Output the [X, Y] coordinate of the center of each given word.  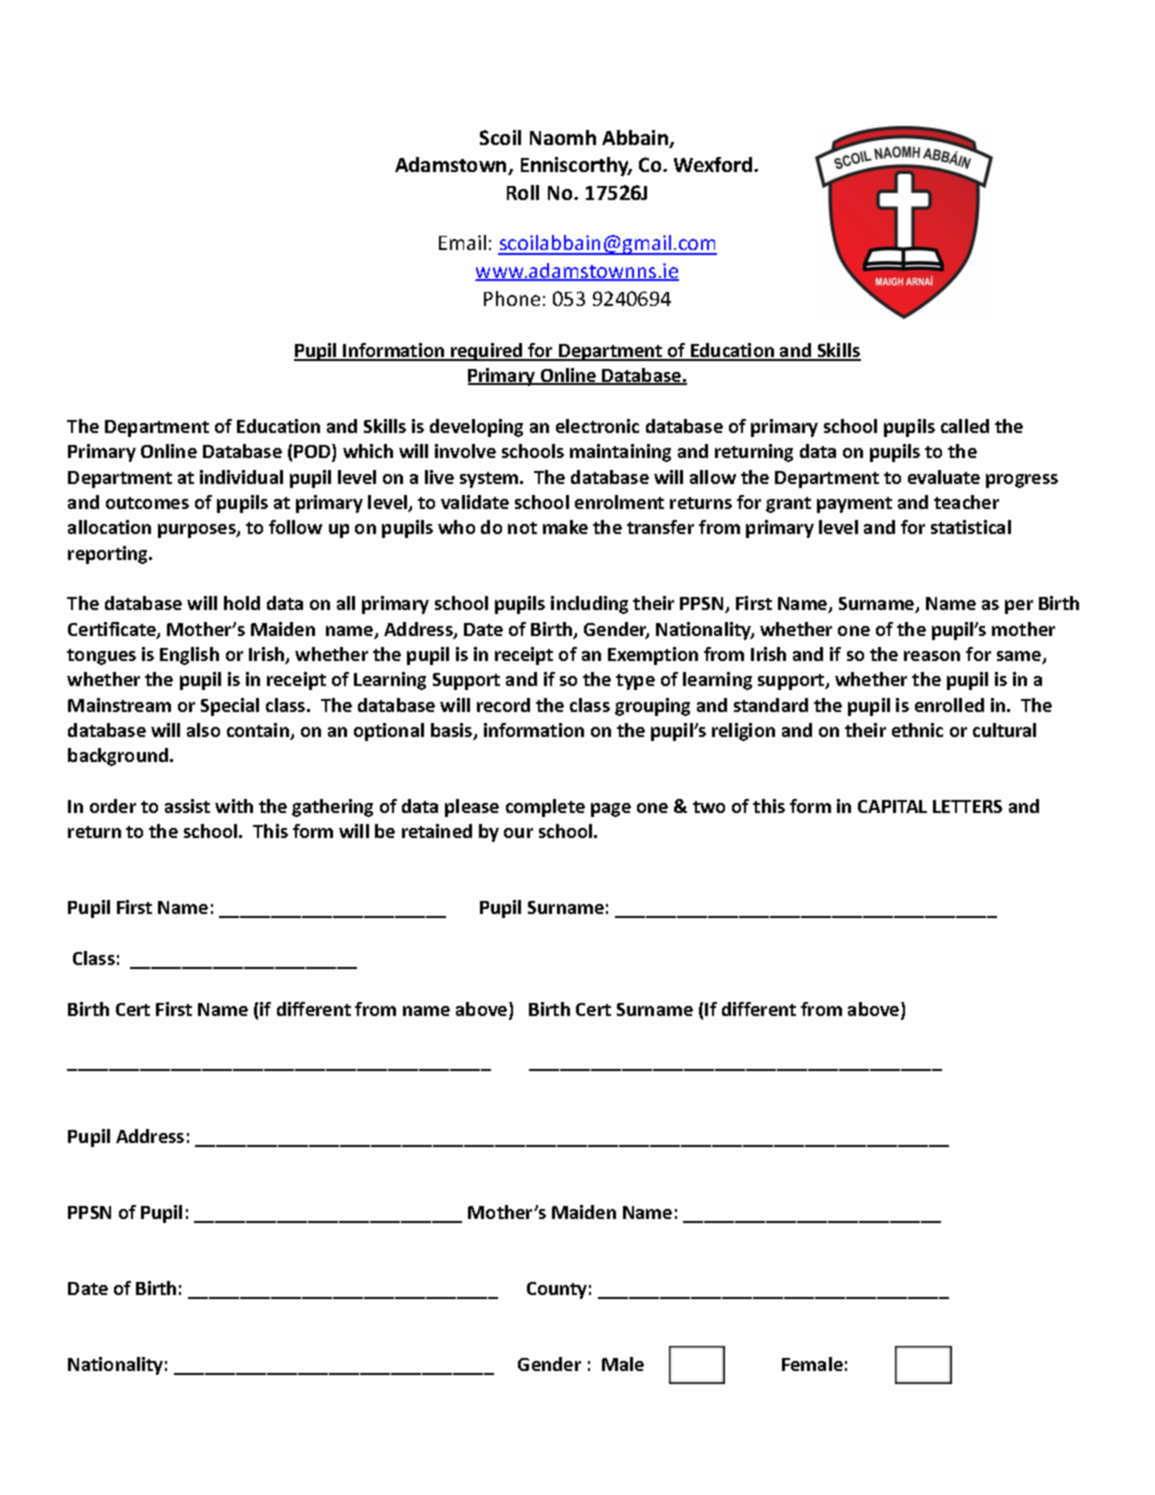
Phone [512, 298]
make [565, 527]
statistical [971, 527]
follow [295, 527]
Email [462, 242]
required [487, 352]
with [234, 806]
